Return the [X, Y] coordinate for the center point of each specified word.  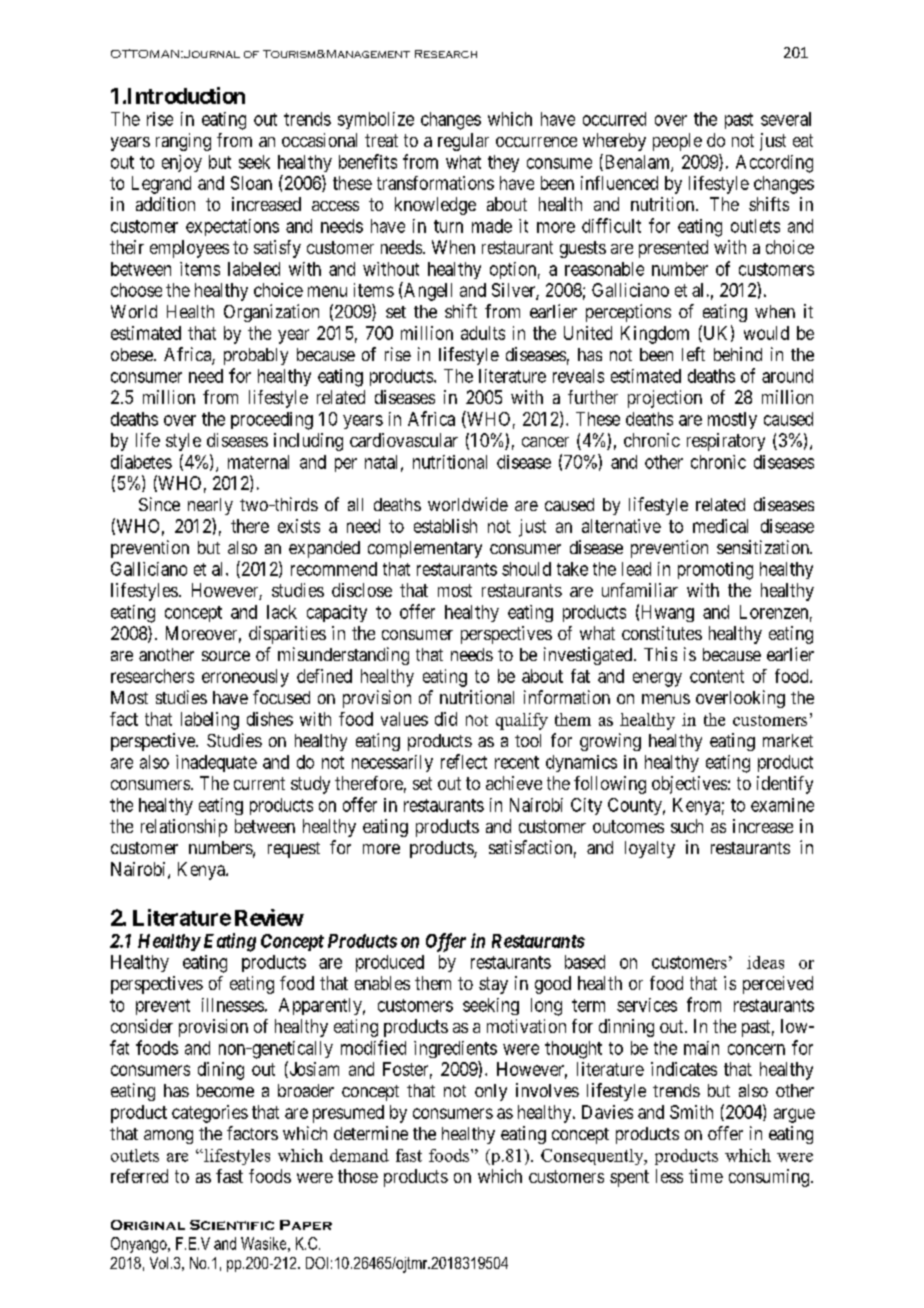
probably [256, 356]
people [677, 142]
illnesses [233, 1005]
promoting [715, 571]
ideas [765, 962]
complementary [425, 549]
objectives [689, 785]
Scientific [232, 1225]
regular [463, 142]
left [693, 354]
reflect [464, 761]
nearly [210, 506]
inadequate [216, 763]
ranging [183, 142]
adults [483, 333]
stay [493, 985]
